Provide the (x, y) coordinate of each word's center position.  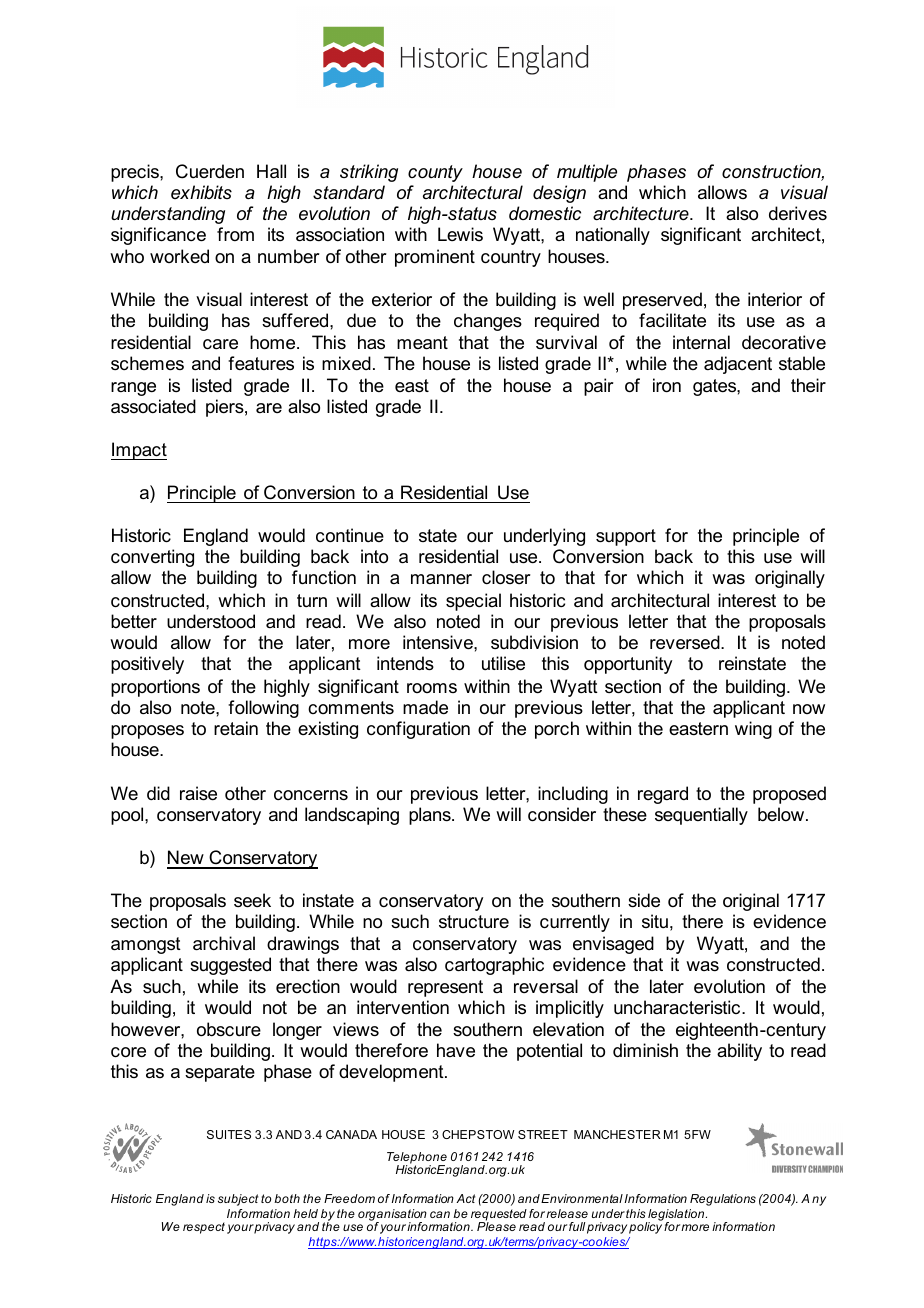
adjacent (738, 365)
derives (798, 213)
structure (474, 922)
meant (422, 343)
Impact (139, 451)
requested (499, 1216)
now (809, 709)
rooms (432, 688)
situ (655, 921)
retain (236, 728)
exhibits (201, 192)
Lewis (460, 234)
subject (238, 1200)
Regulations (723, 1200)
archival (224, 943)
